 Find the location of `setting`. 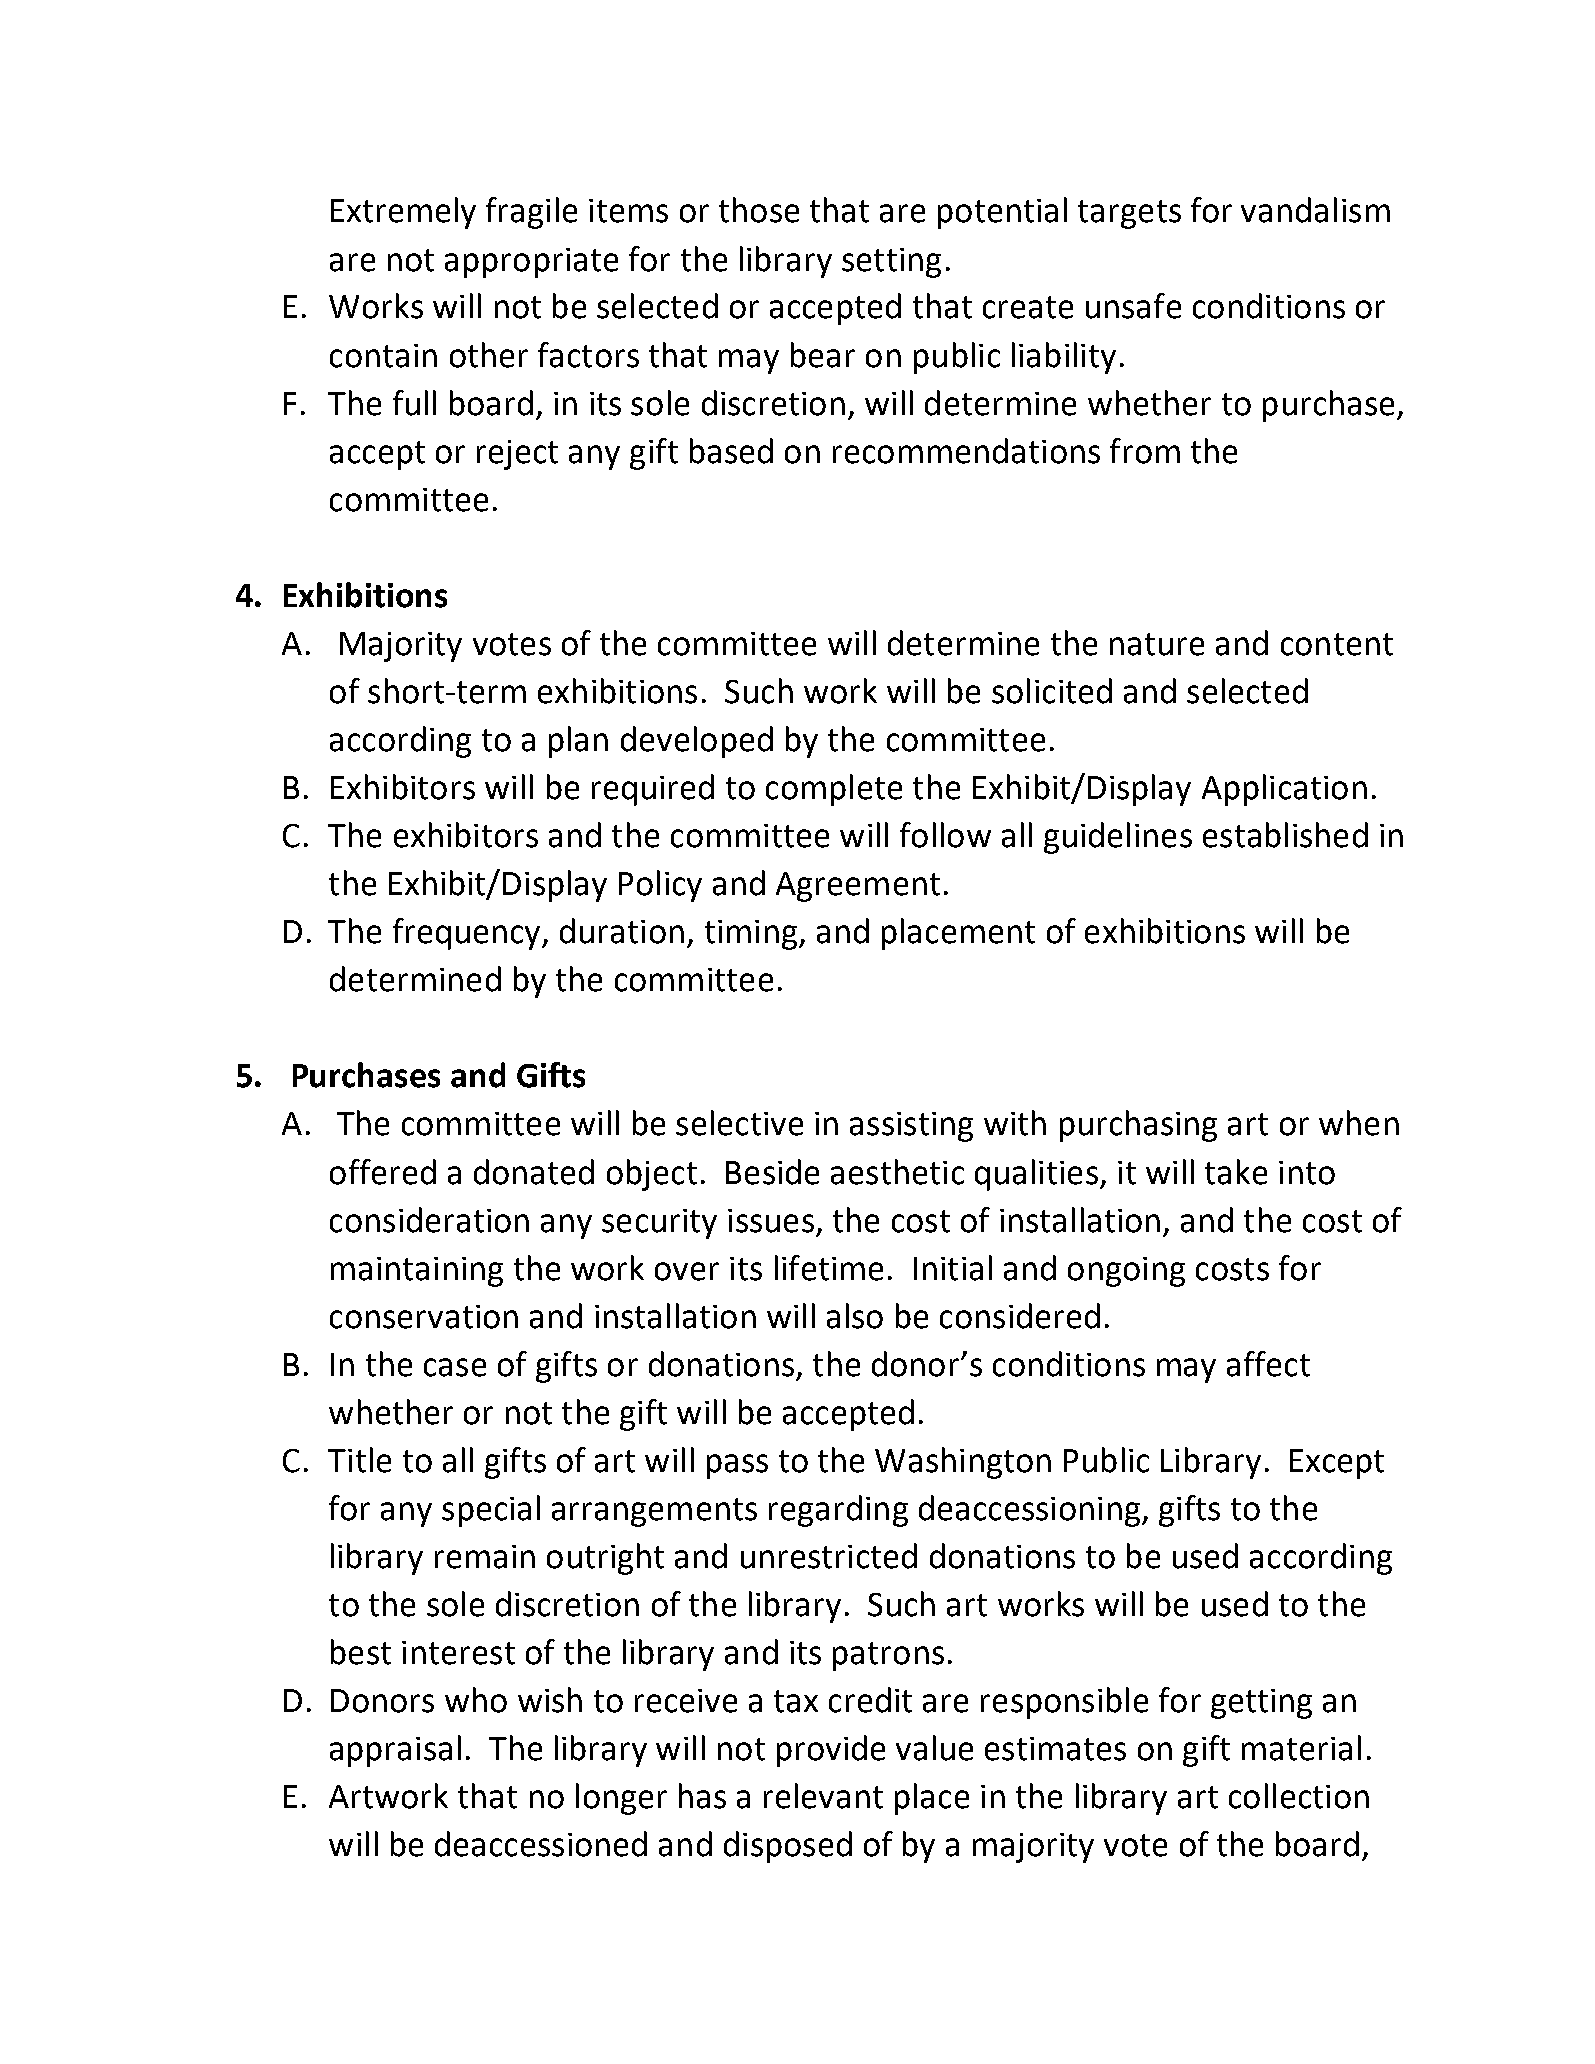

setting is located at coordinates (891, 263).
